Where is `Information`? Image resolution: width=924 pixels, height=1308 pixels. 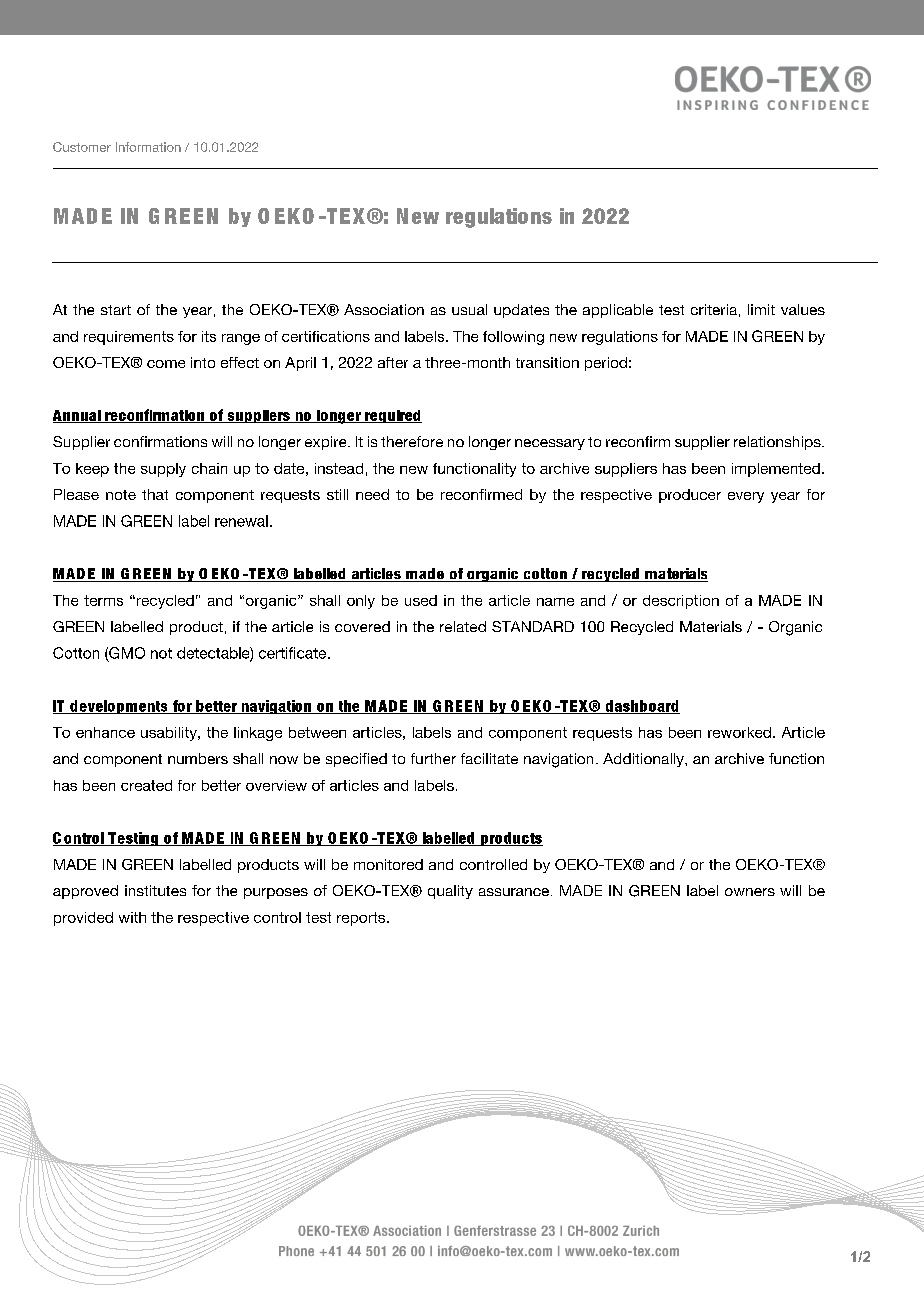
Information is located at coordinates (148, 147).
